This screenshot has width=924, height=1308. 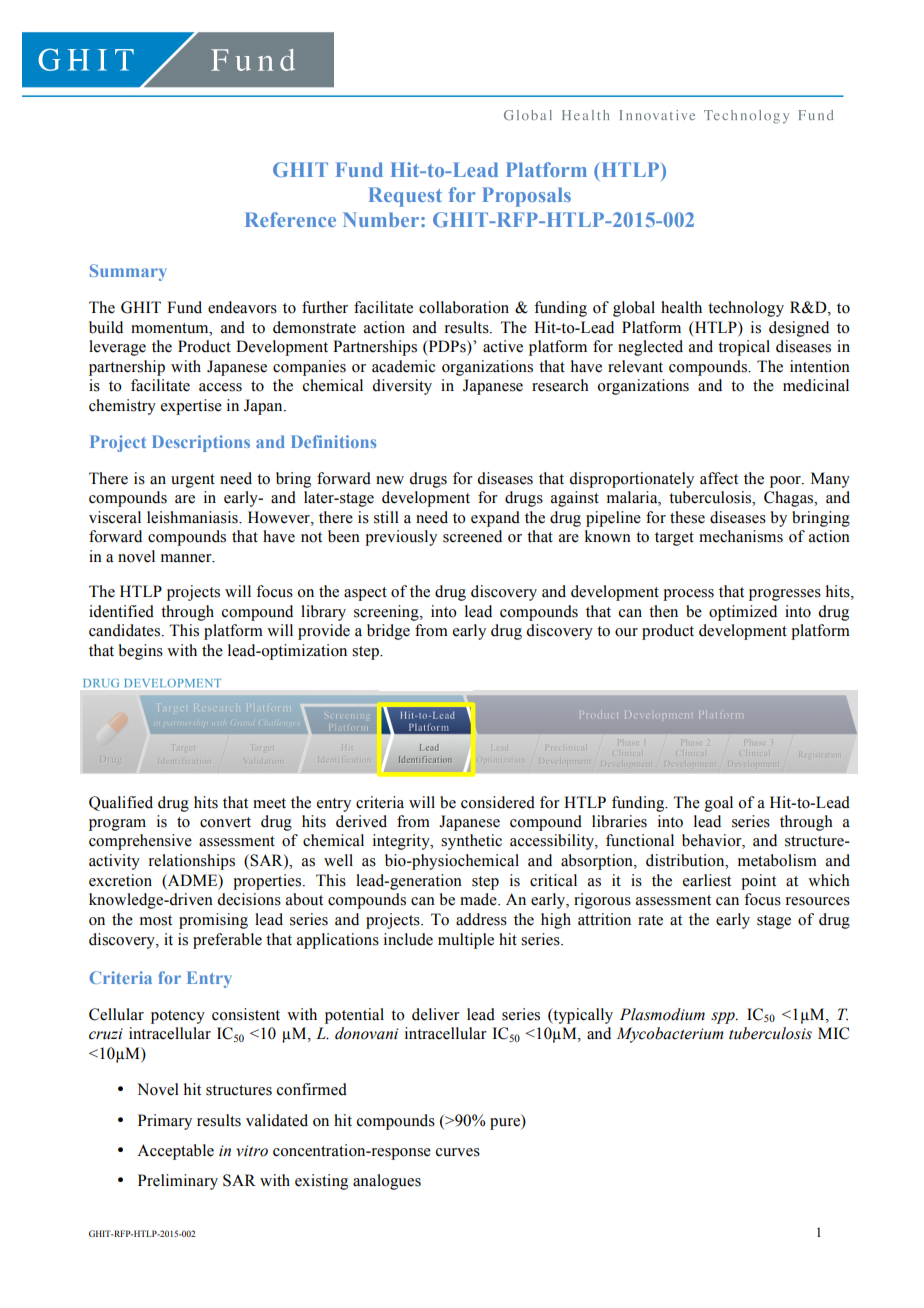 I want to click on curves, so click(x=458, y=1152).
